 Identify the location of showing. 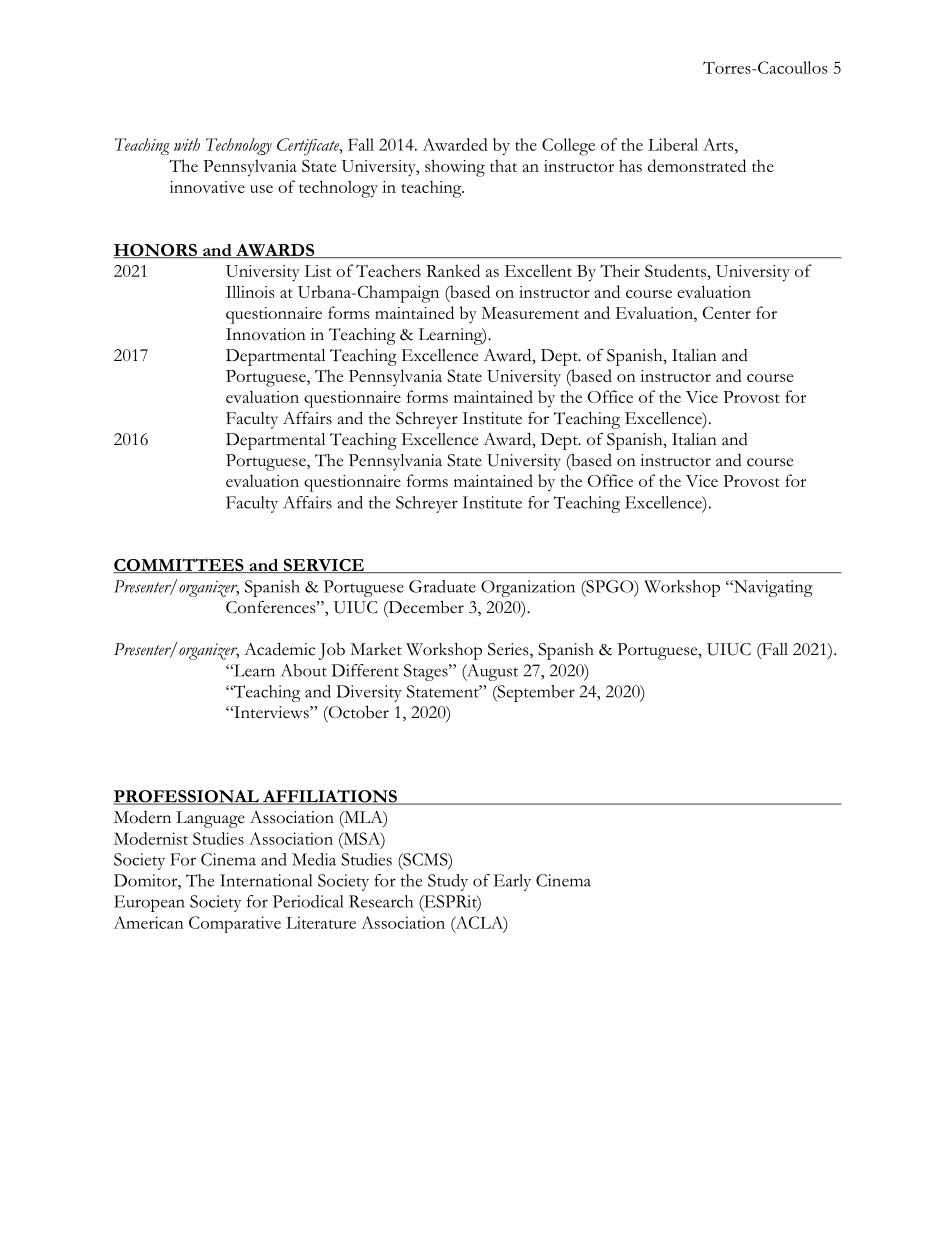
(455, 168).
